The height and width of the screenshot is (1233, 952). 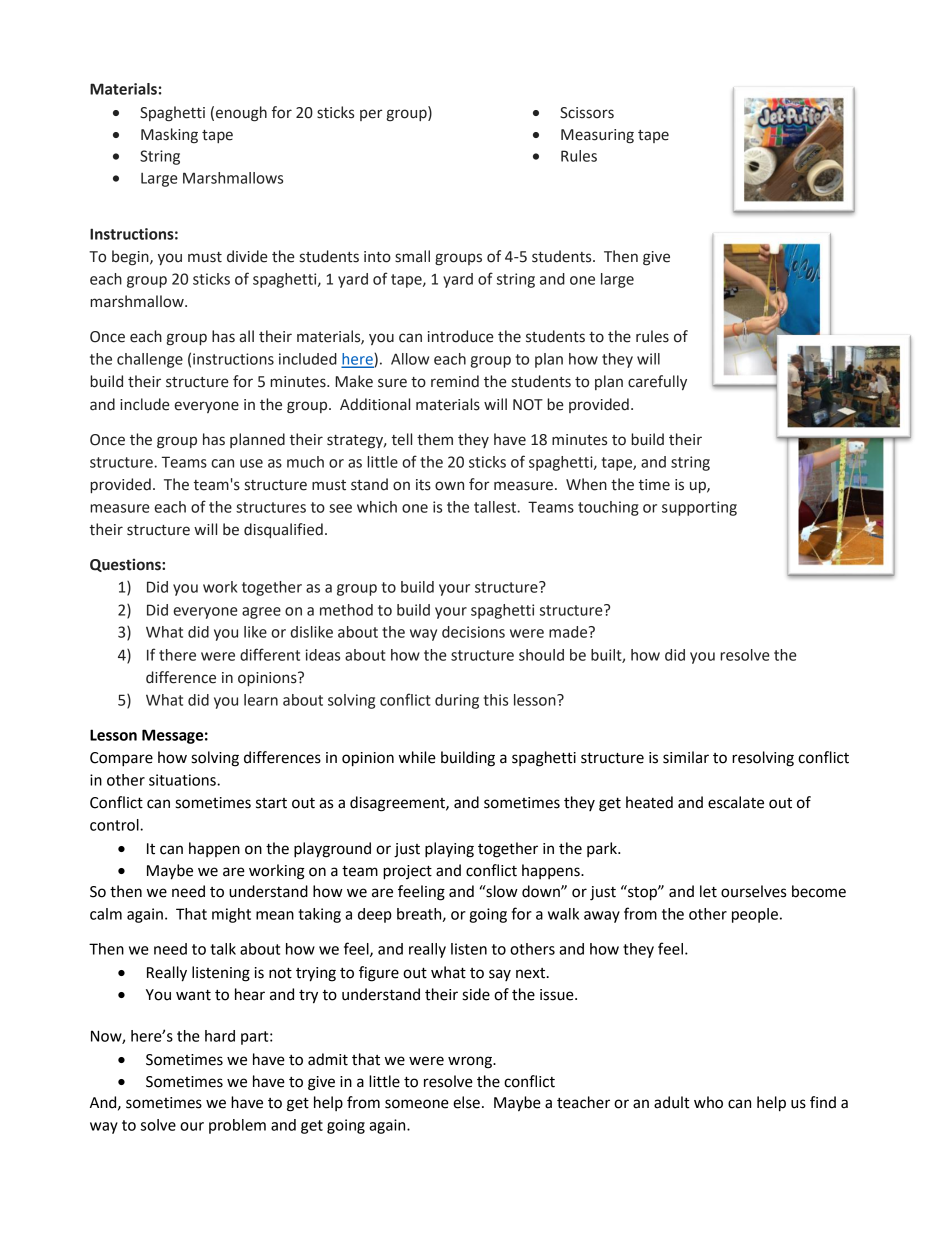 I want to click on else, so click(x=466, y=1102).
